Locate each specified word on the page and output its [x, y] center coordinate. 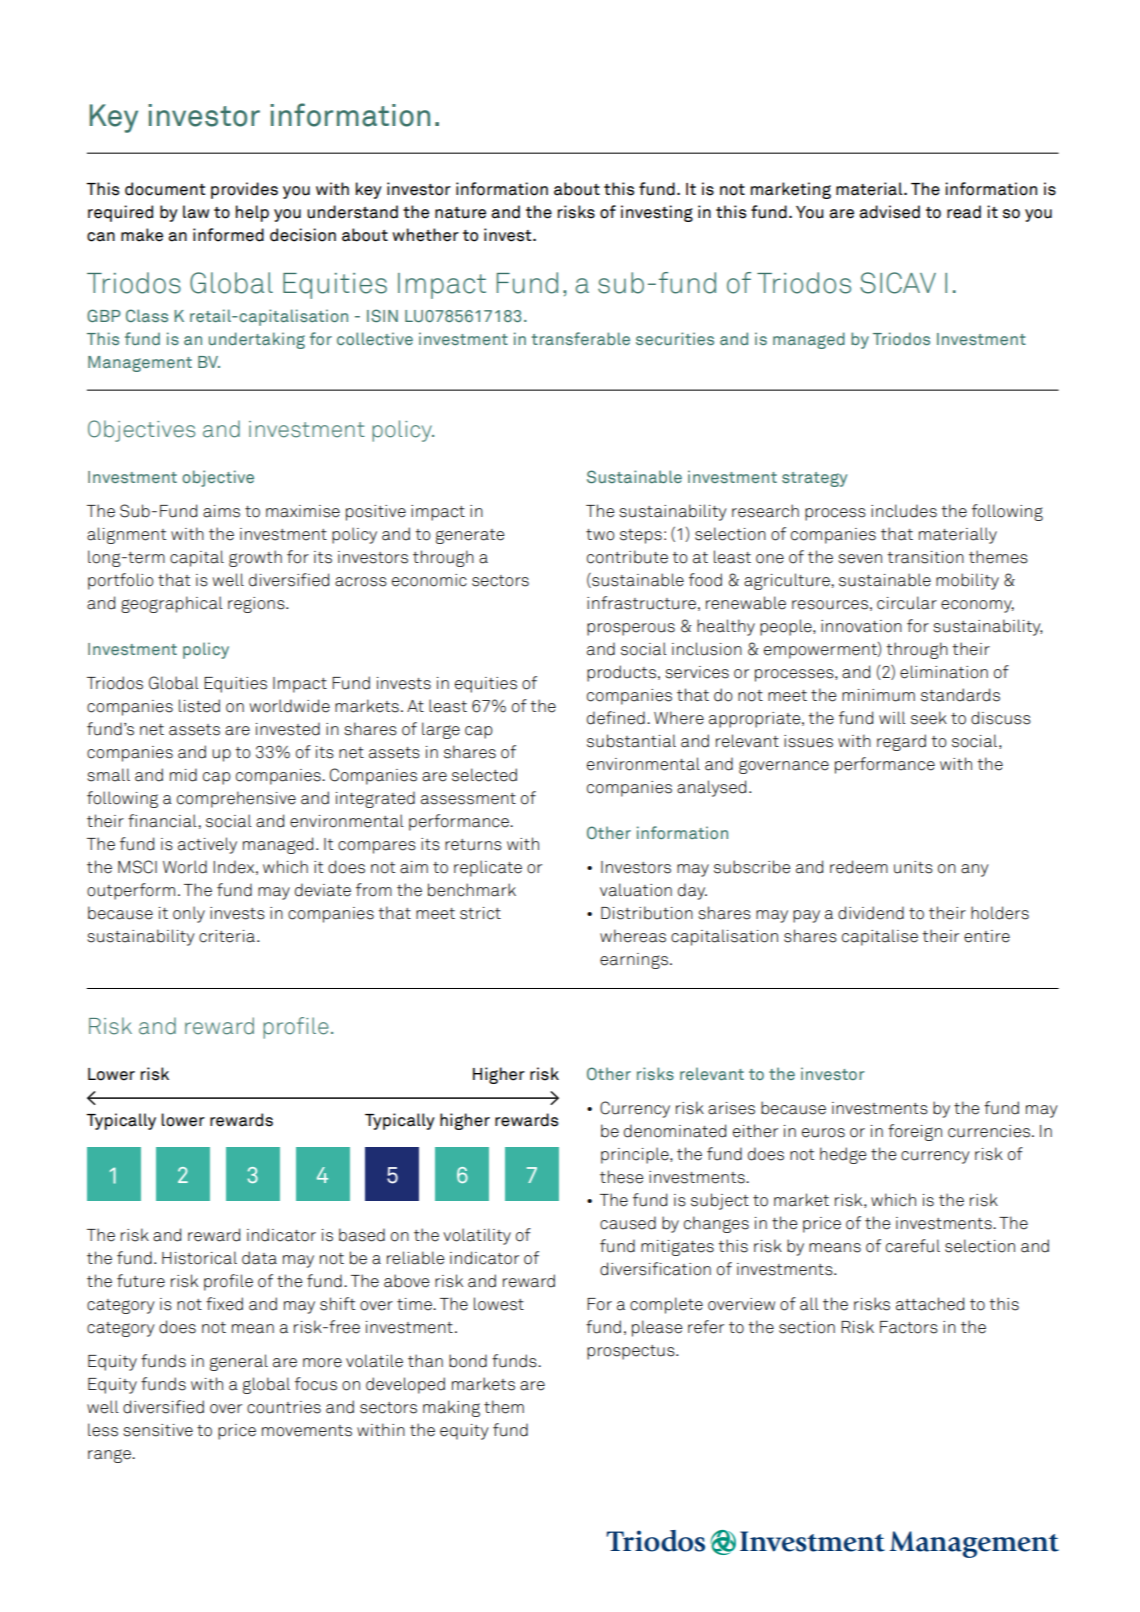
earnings [634, 961]
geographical [172, 604]
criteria [227, 936]
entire [987, 936]
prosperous [631, 629]
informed [228, 235]
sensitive [158, 1430]
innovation [861, 626]
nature [460, 213]
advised [889, 212]
